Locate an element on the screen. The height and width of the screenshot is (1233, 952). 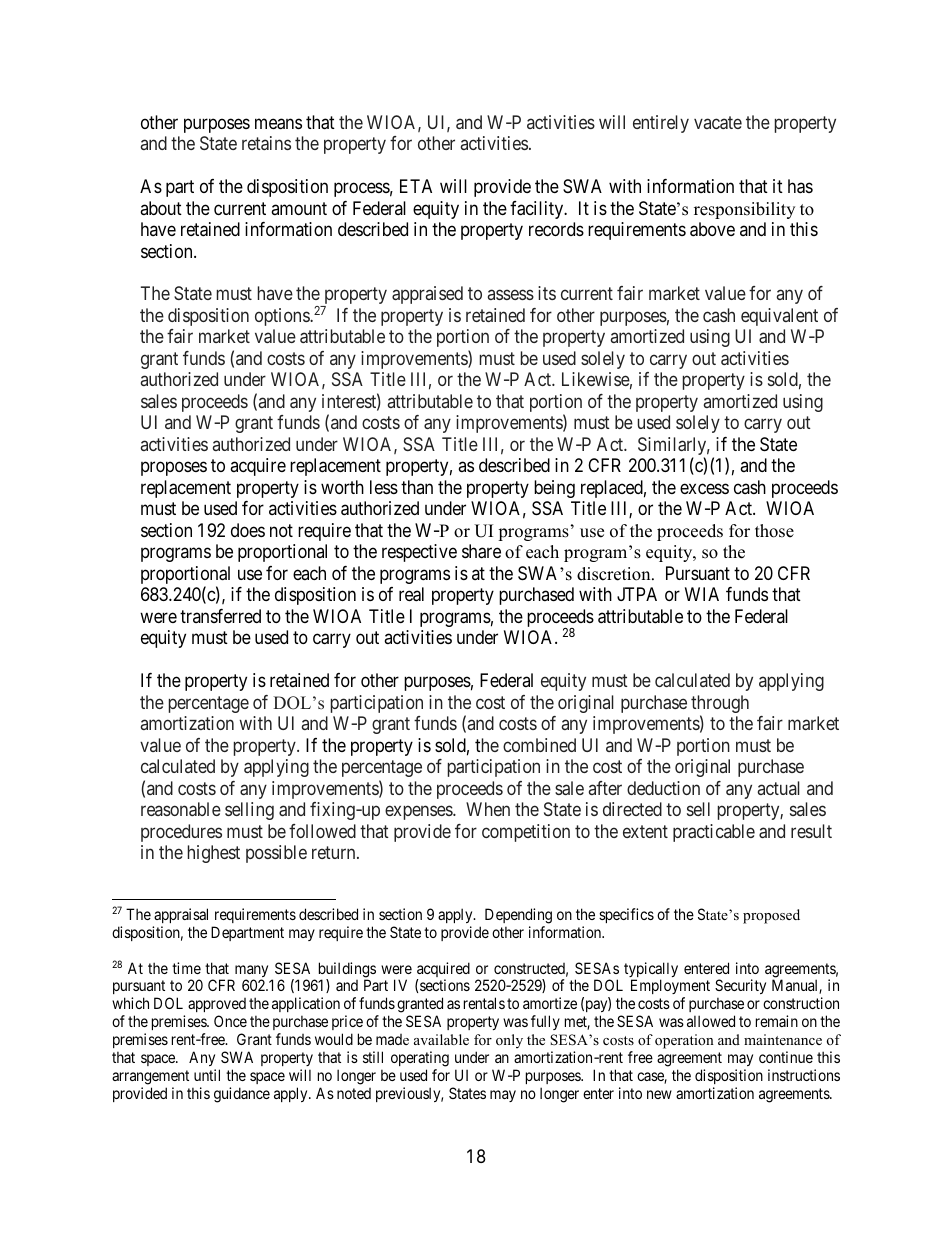
available is located at coordinates (441, 1039).
